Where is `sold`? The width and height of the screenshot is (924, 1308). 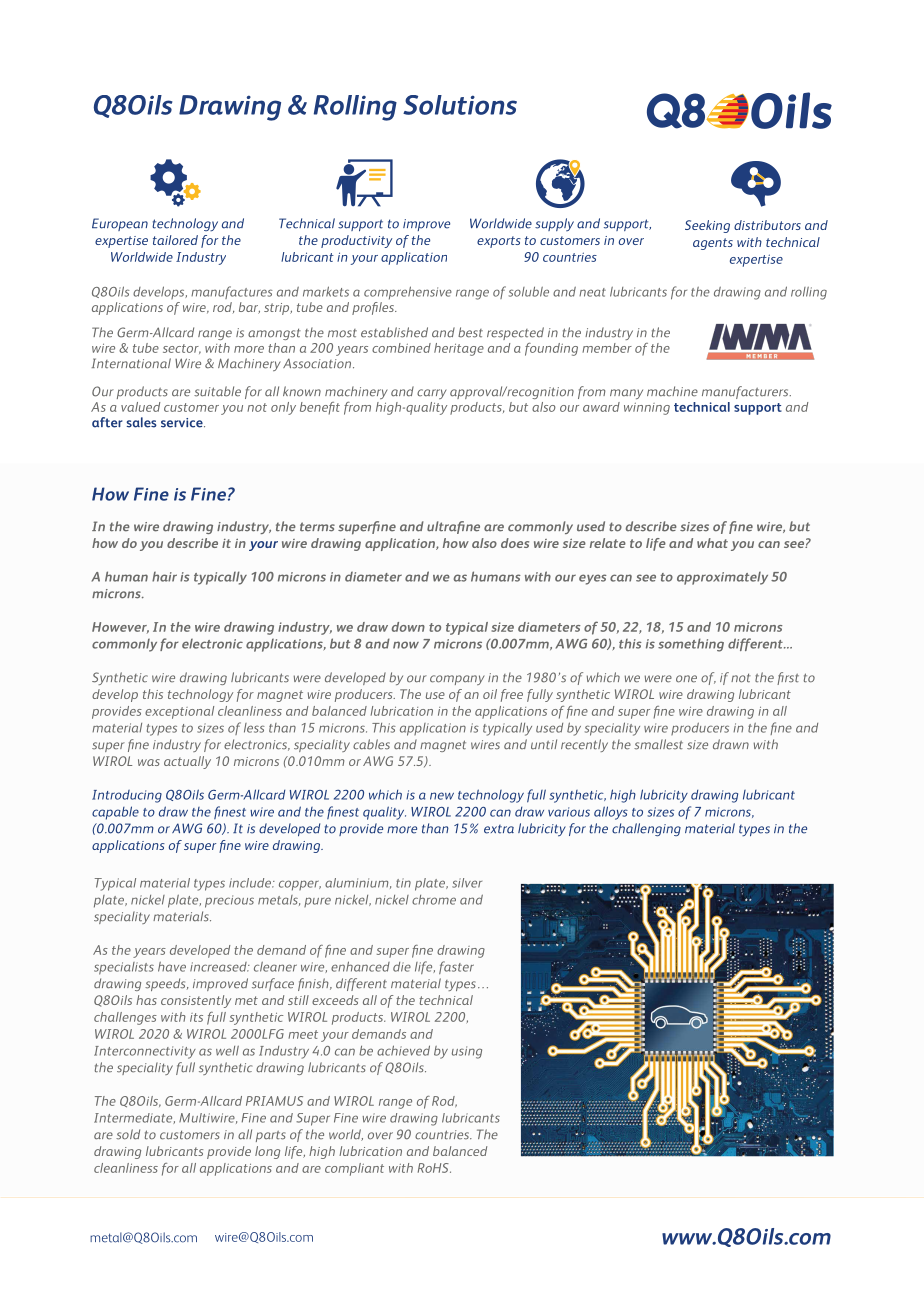 sold is located at coordinates (128, 1134).
